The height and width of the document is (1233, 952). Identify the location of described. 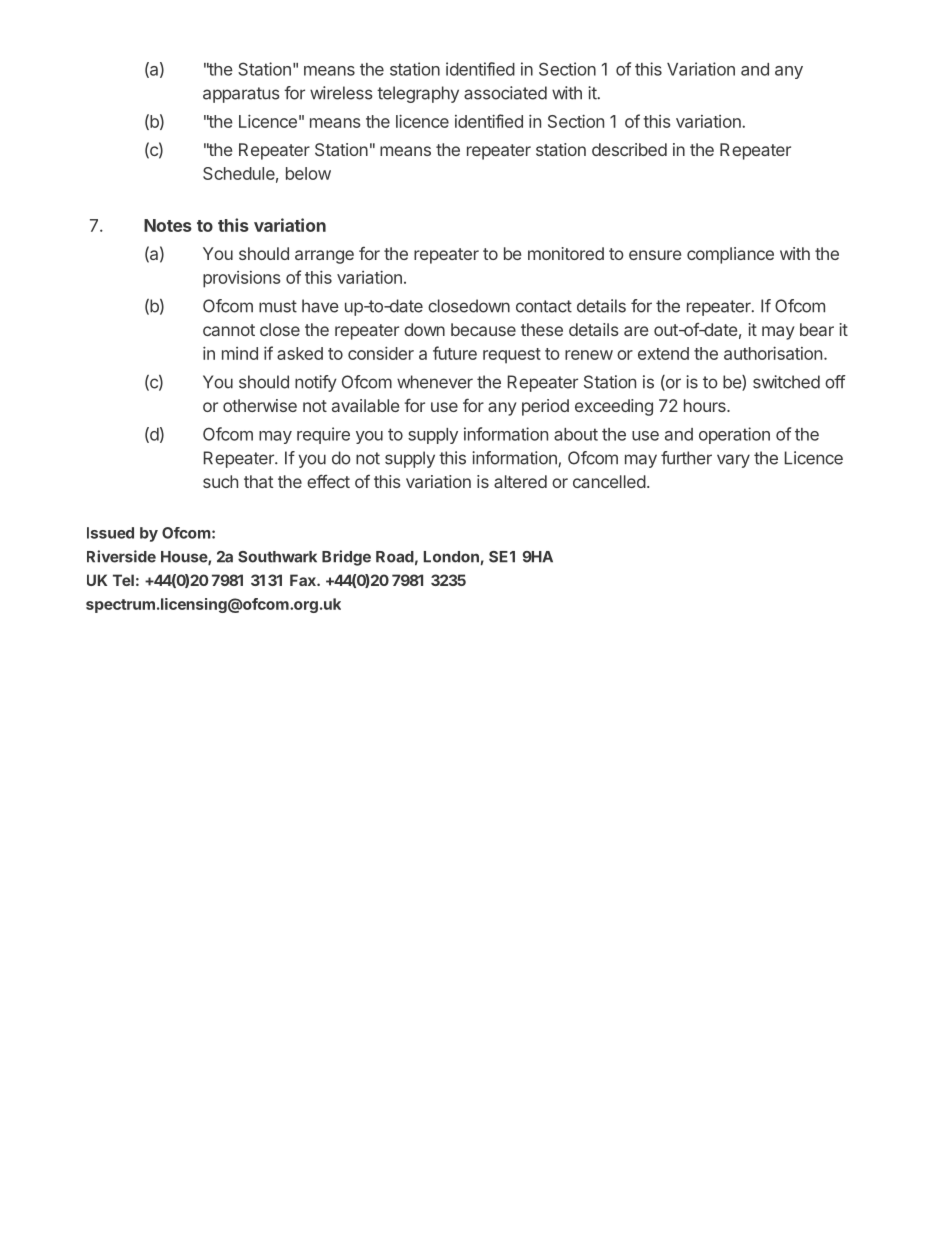
(629, 149).
